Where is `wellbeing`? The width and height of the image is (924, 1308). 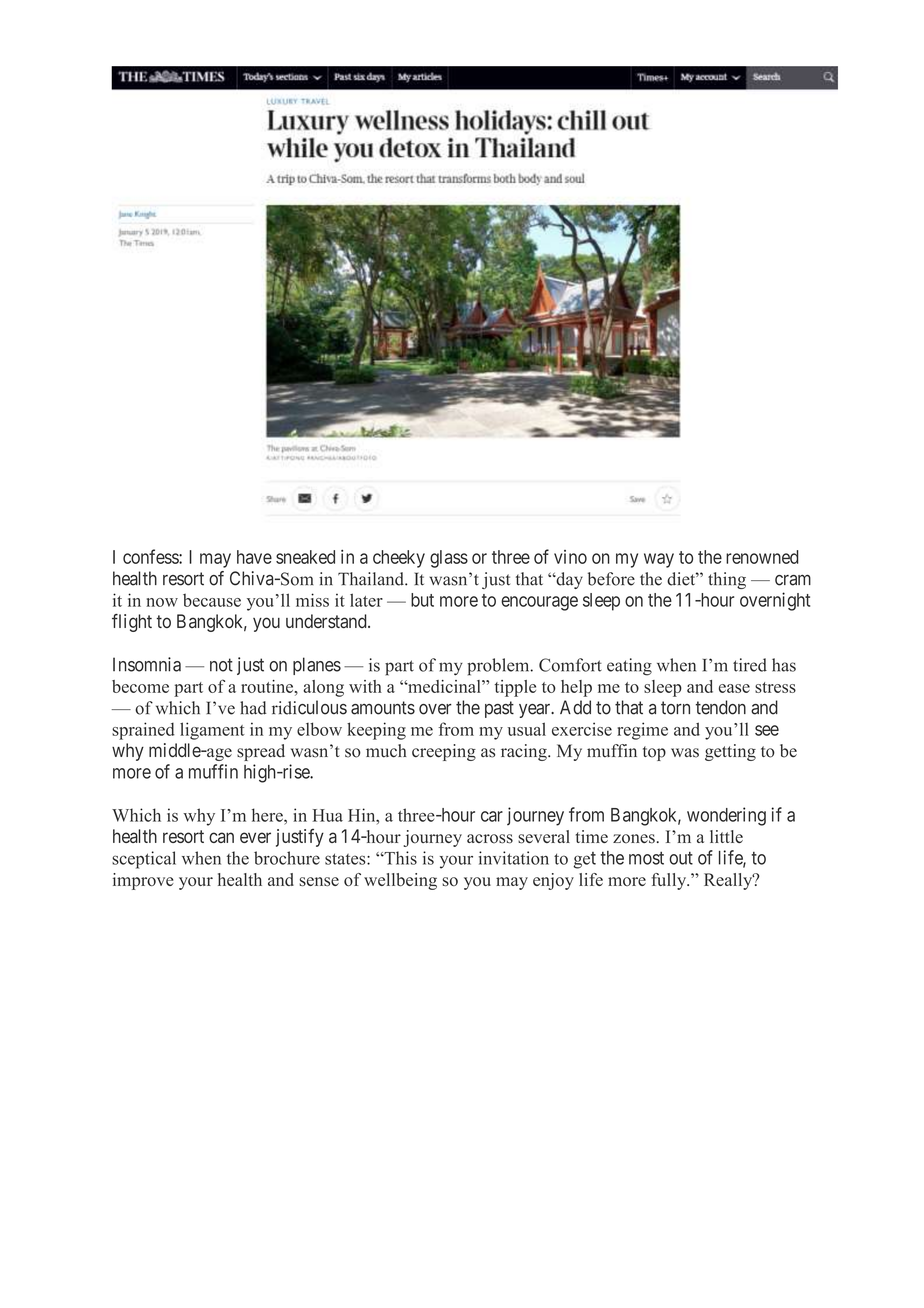 wellbeing is located at coordinates (400, 881).
